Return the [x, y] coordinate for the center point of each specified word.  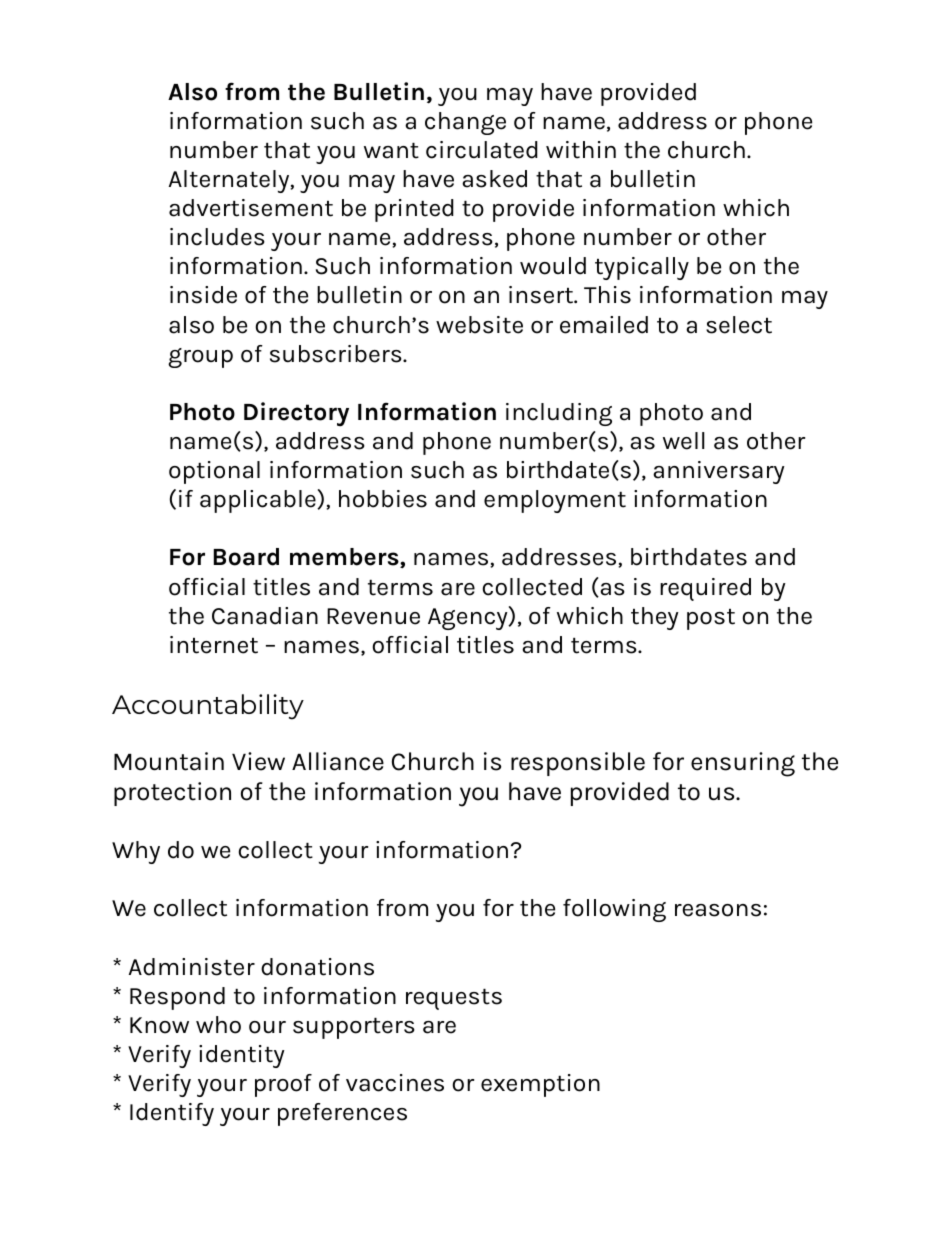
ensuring [743, 764]
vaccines [395, 1083]
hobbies [383, 499]
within [581, 150]
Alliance [338, 761]
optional [214, 472]
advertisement [251, 208]
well [683, 441]
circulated [482, 150]
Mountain [169, 761]
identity [242, 1056]
